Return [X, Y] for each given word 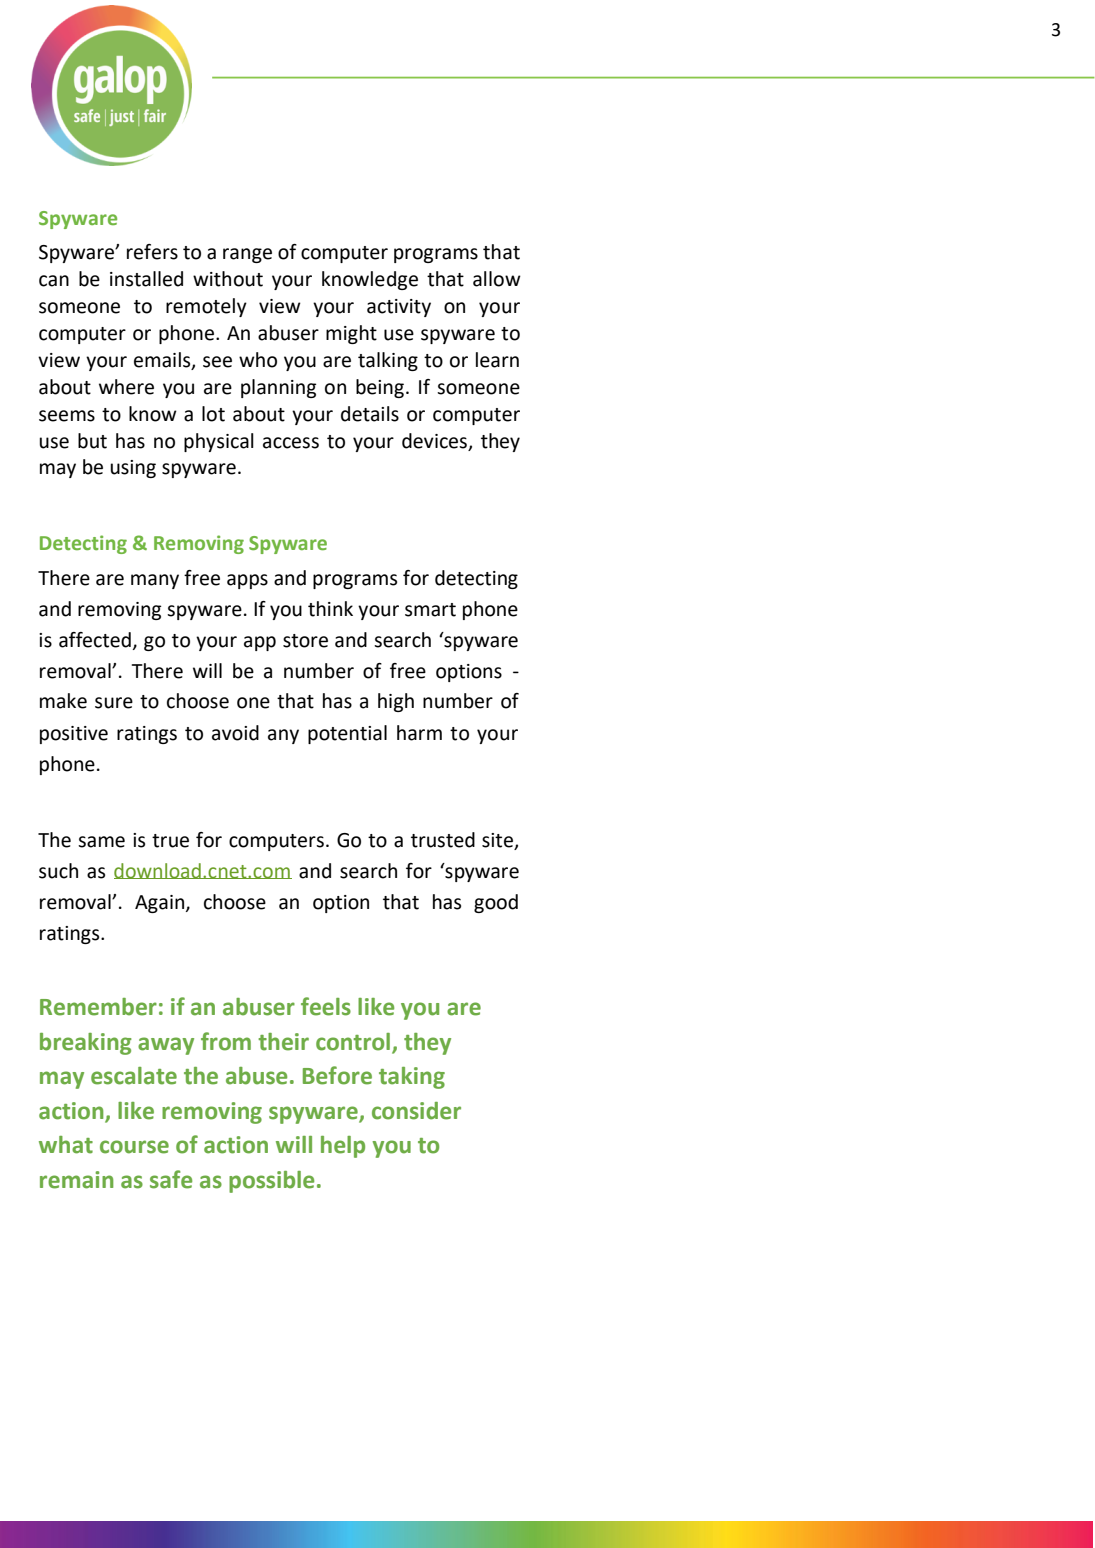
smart [430, 610]
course [134, 1147]
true [170, 841]
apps [247, 581]
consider [416, 1111]
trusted [443, 840]
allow [497, 279]
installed [146, 279]
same [101, 842]
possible [271, 1182]
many [155, 581]
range [247, 255]
